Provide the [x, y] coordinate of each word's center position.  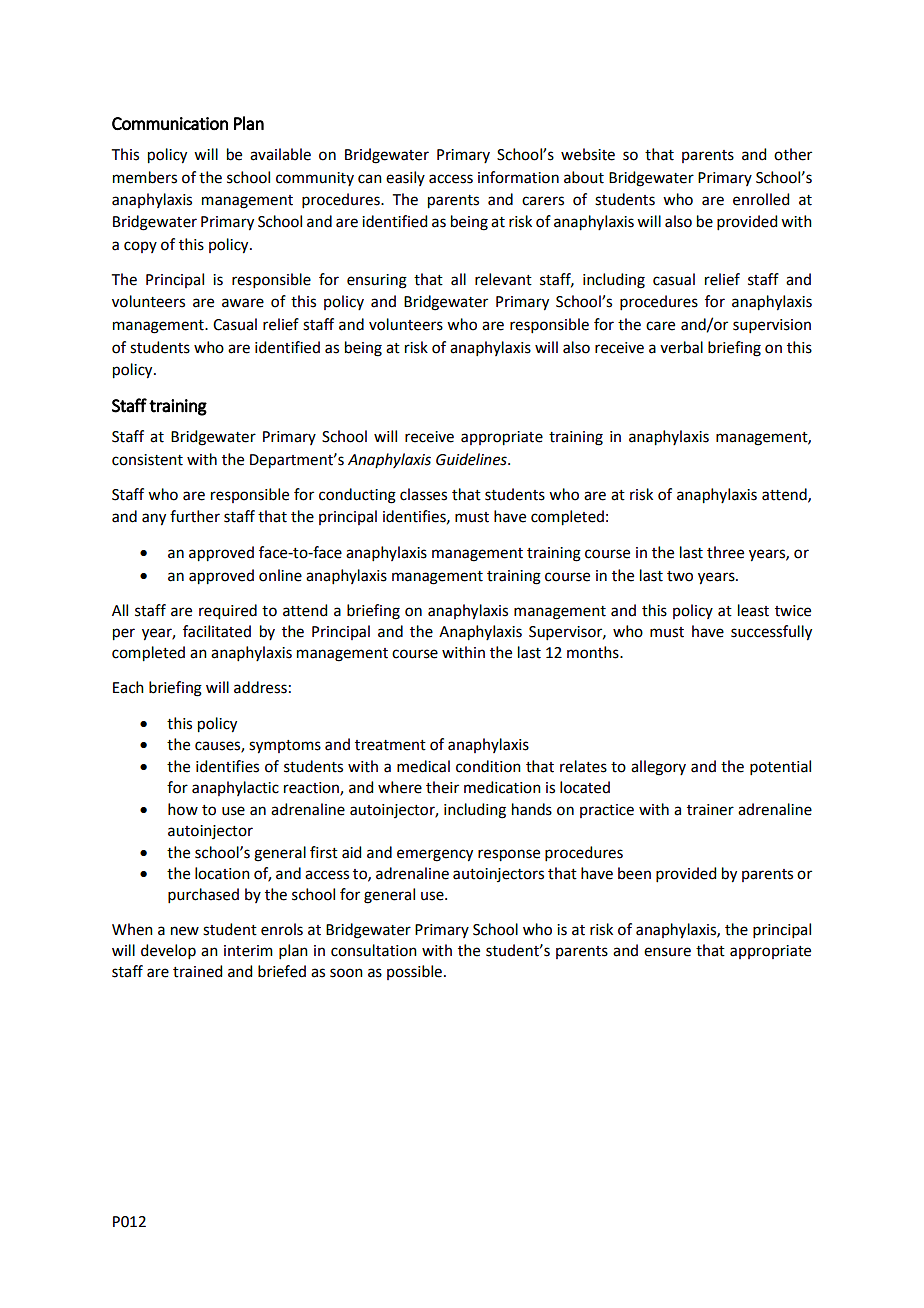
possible [414, 972]
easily [405, 178]
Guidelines [472, 459]
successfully [771, 633]
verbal [681, 347]
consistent [147, 460]
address [260, 687]
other [793, 154]
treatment [390, 745]
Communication [170, 124]
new [185, 931]
